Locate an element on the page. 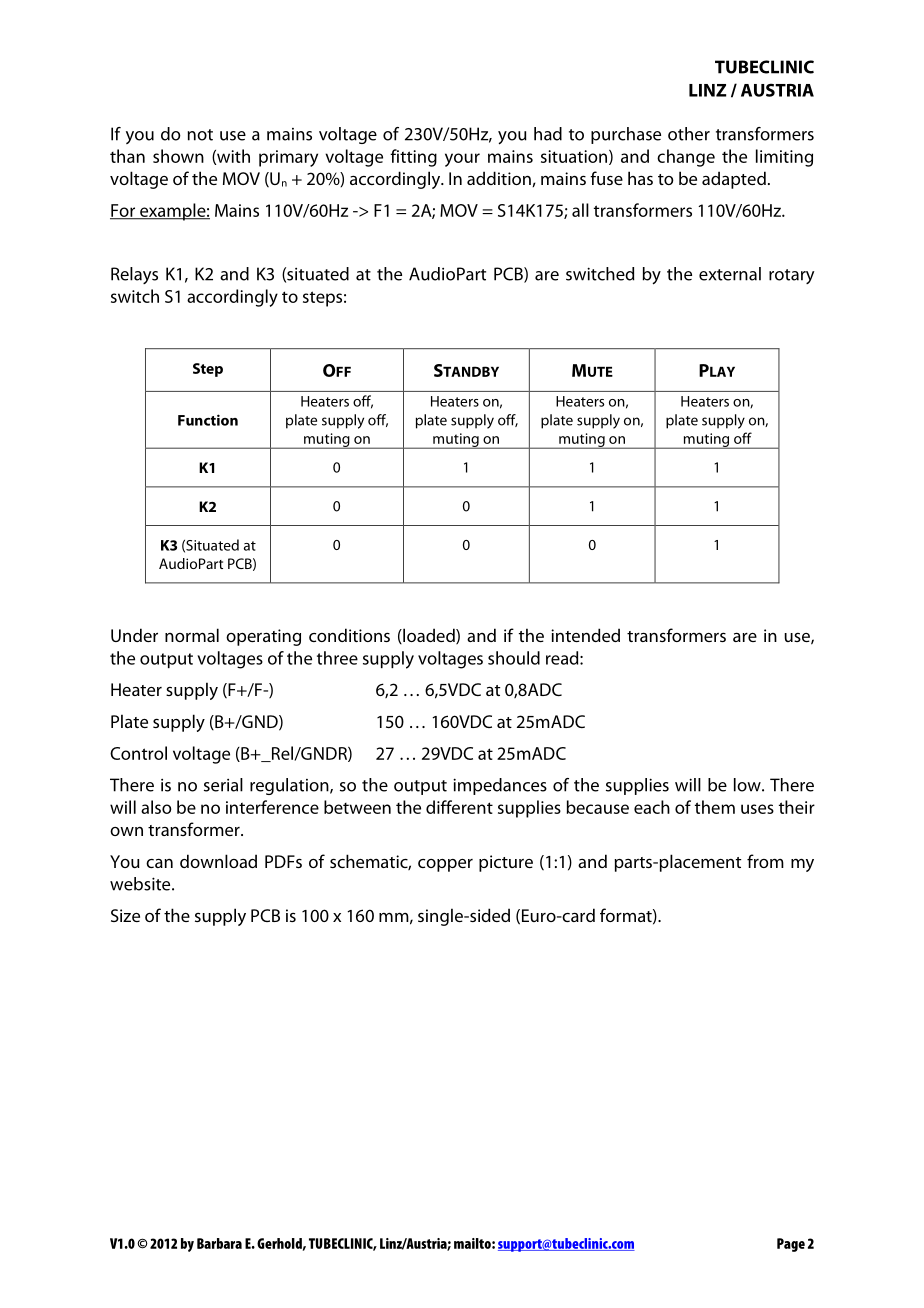  conditions is located at coordinates (349, 635).
